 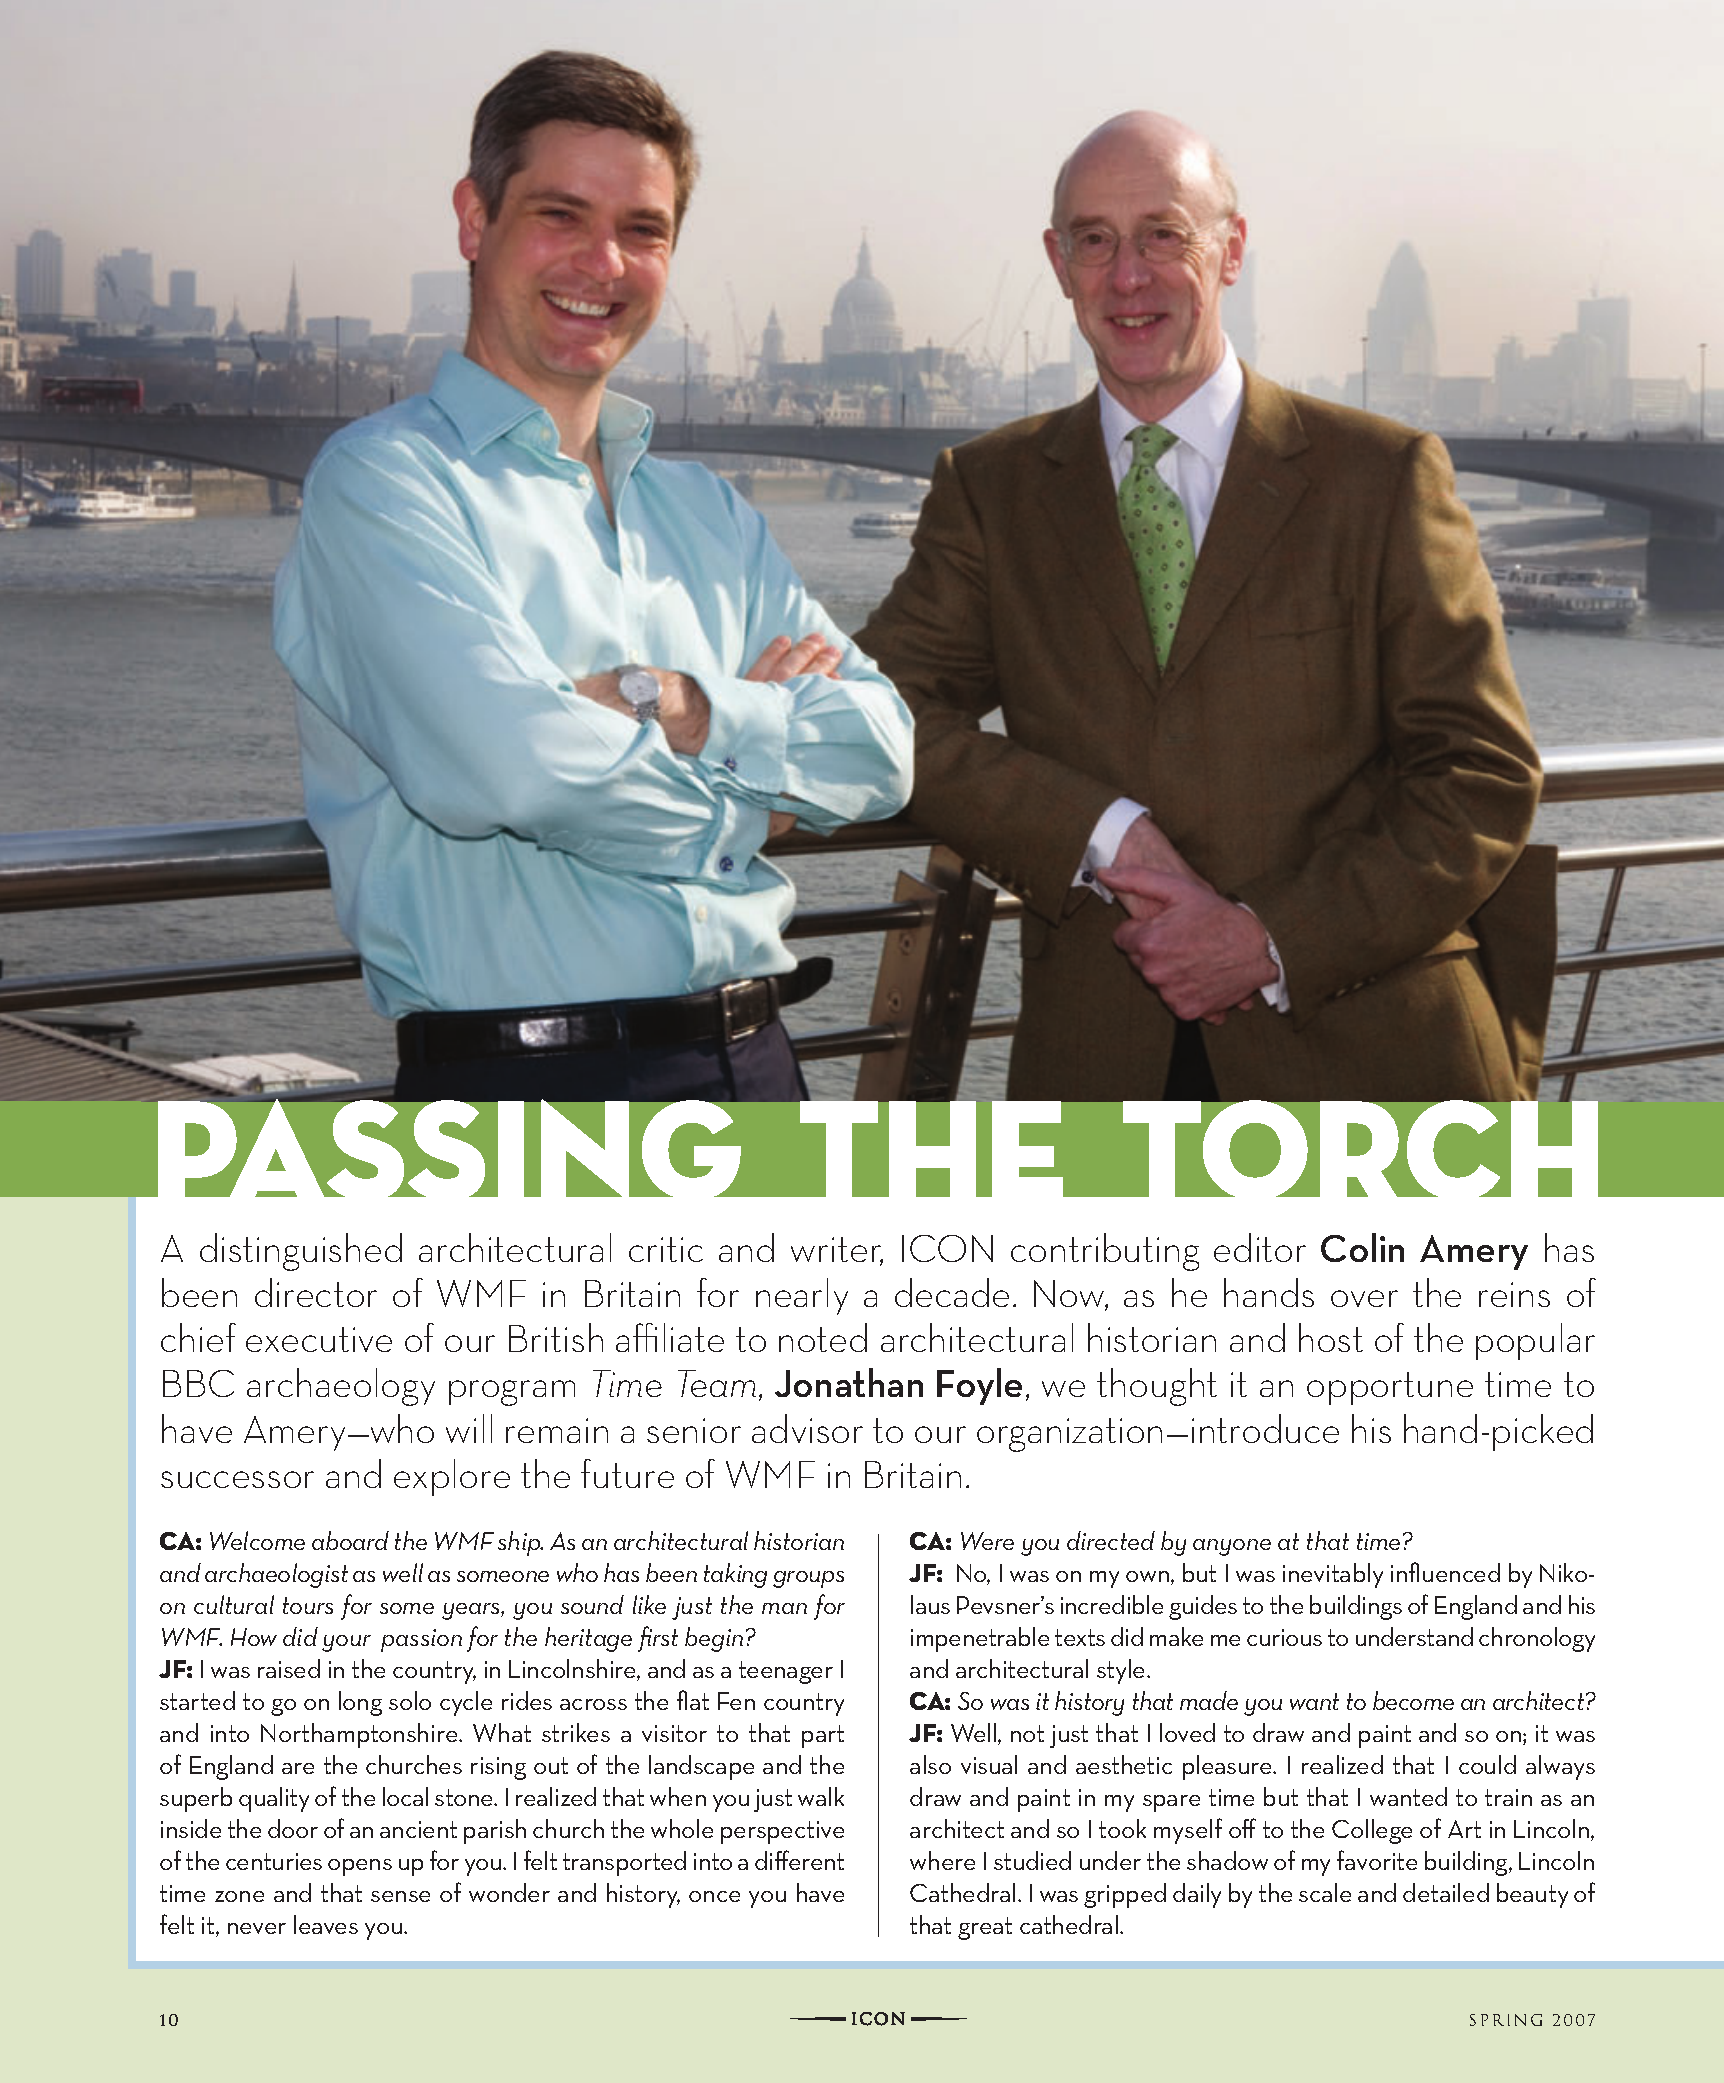 I want to click on writer, so click(x=837, y=1251).
